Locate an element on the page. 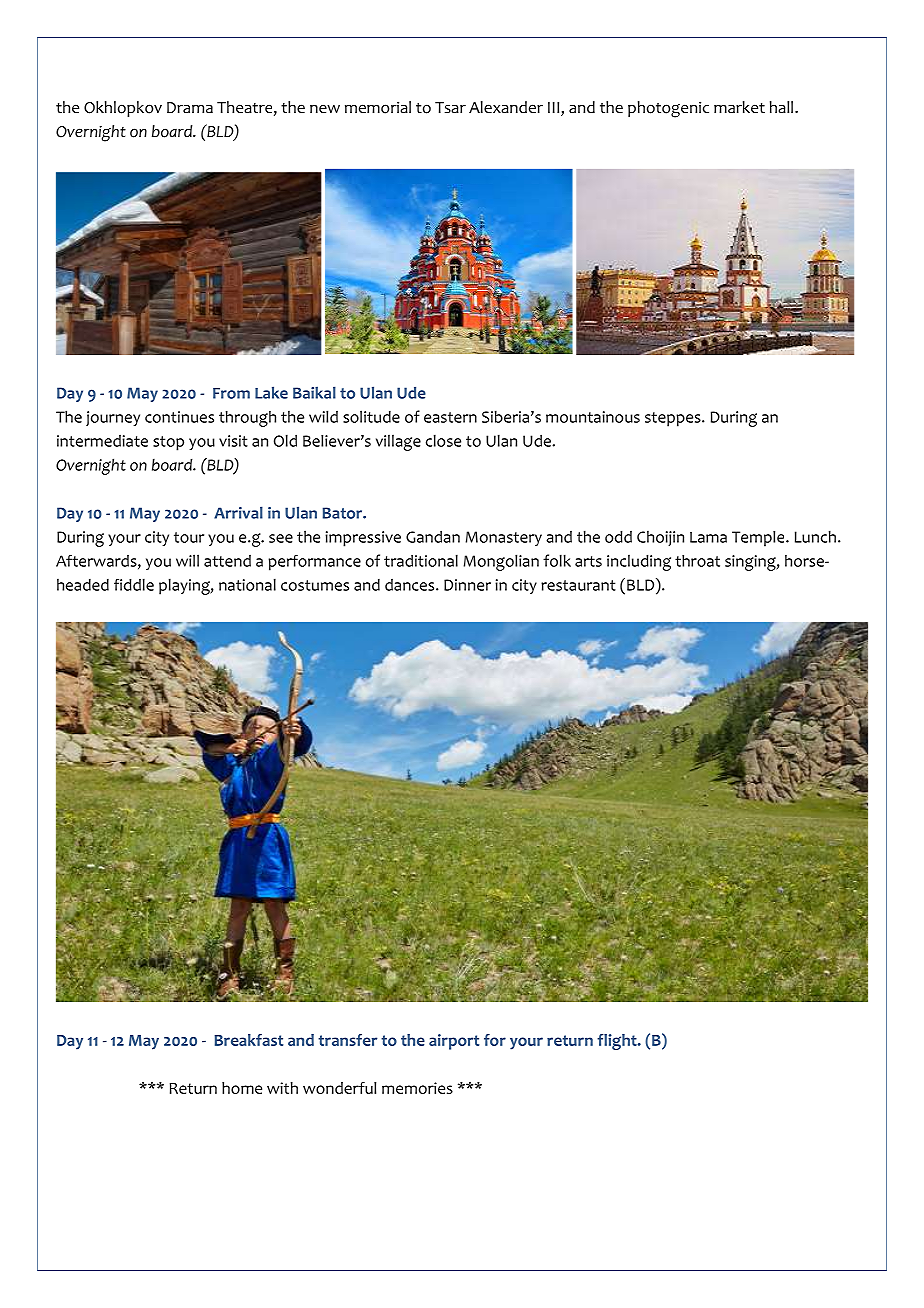 The image size is (924, 1308). will is located at coordinates (187, 560).
